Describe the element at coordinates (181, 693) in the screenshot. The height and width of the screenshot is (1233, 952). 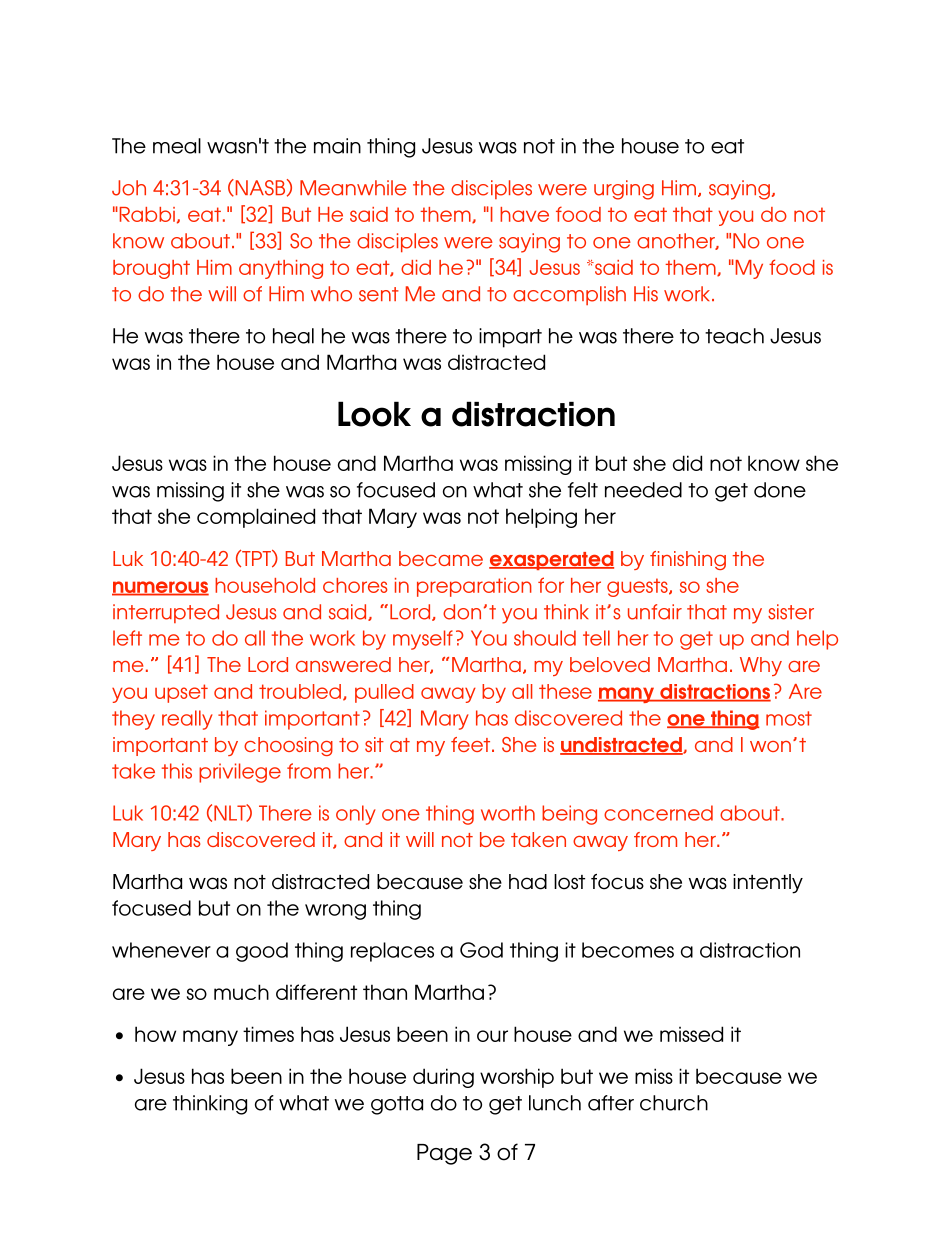
I see `upset` at that location.
